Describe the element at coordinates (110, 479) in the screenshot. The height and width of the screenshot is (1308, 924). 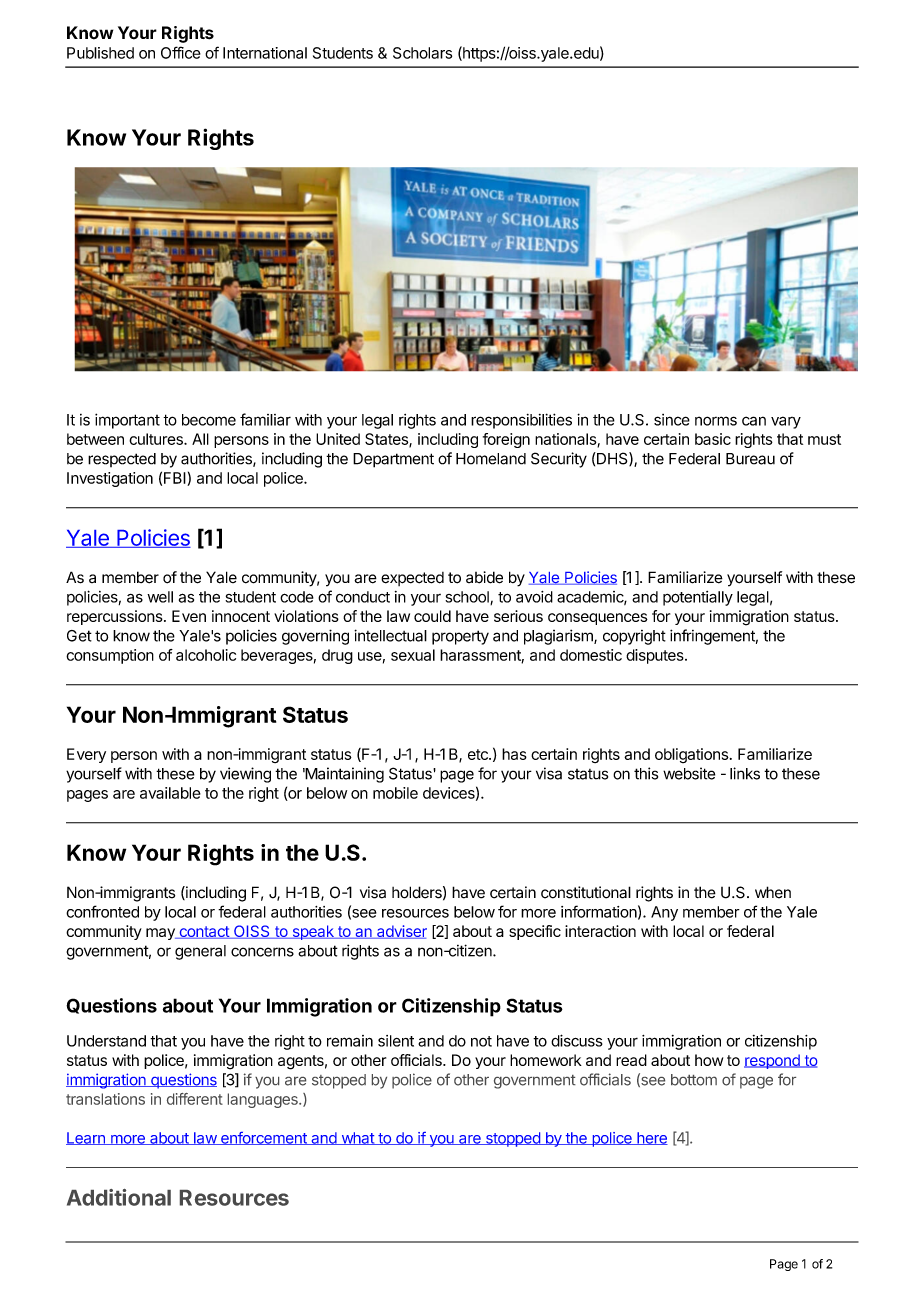
I see `Investigation` at that location.
